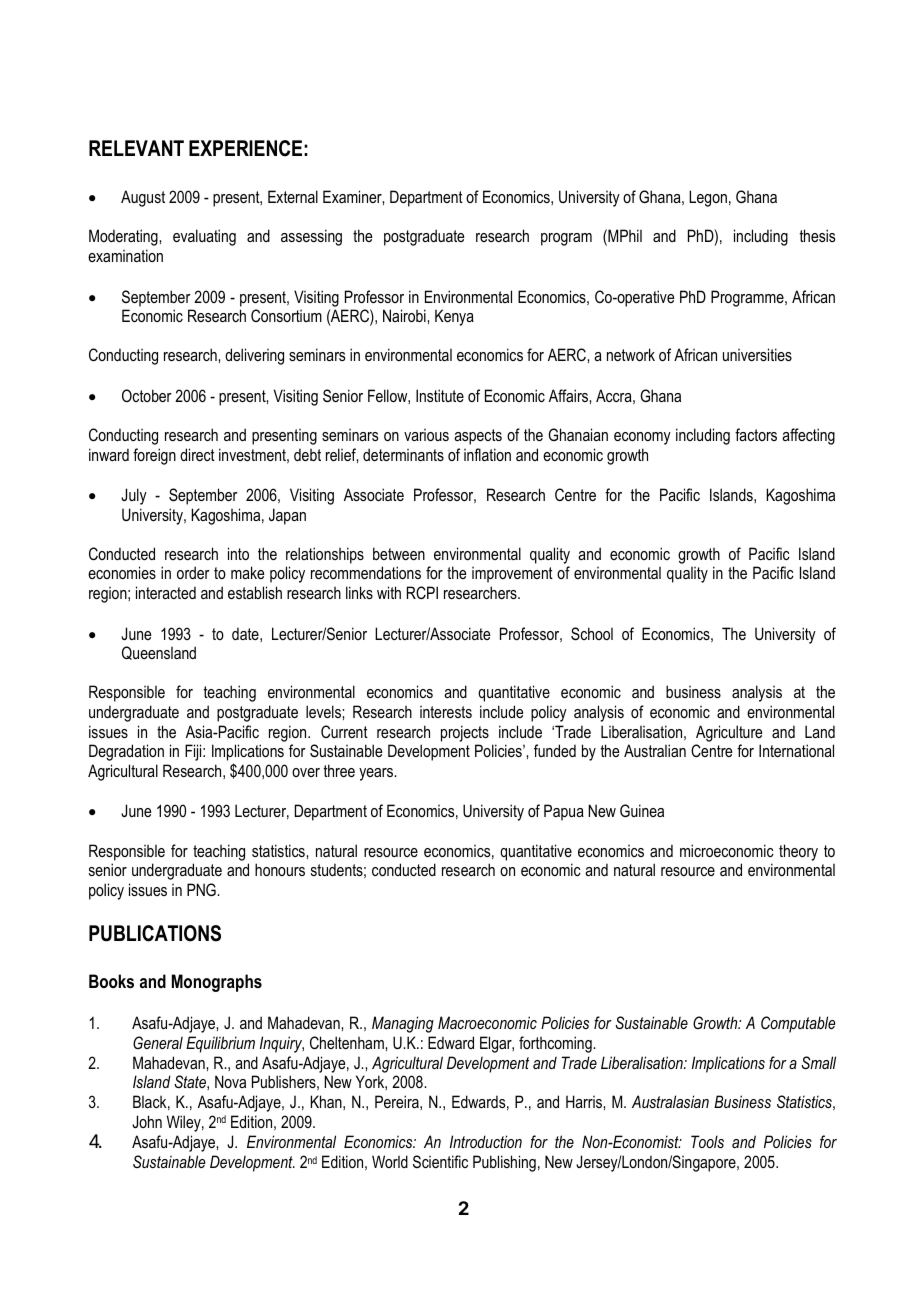 The height and width of the screenshot is (1308, 924). What do you see at coordinates (293, 196) in the screenshot?
I see `External` at bounding box center [293, 196].
